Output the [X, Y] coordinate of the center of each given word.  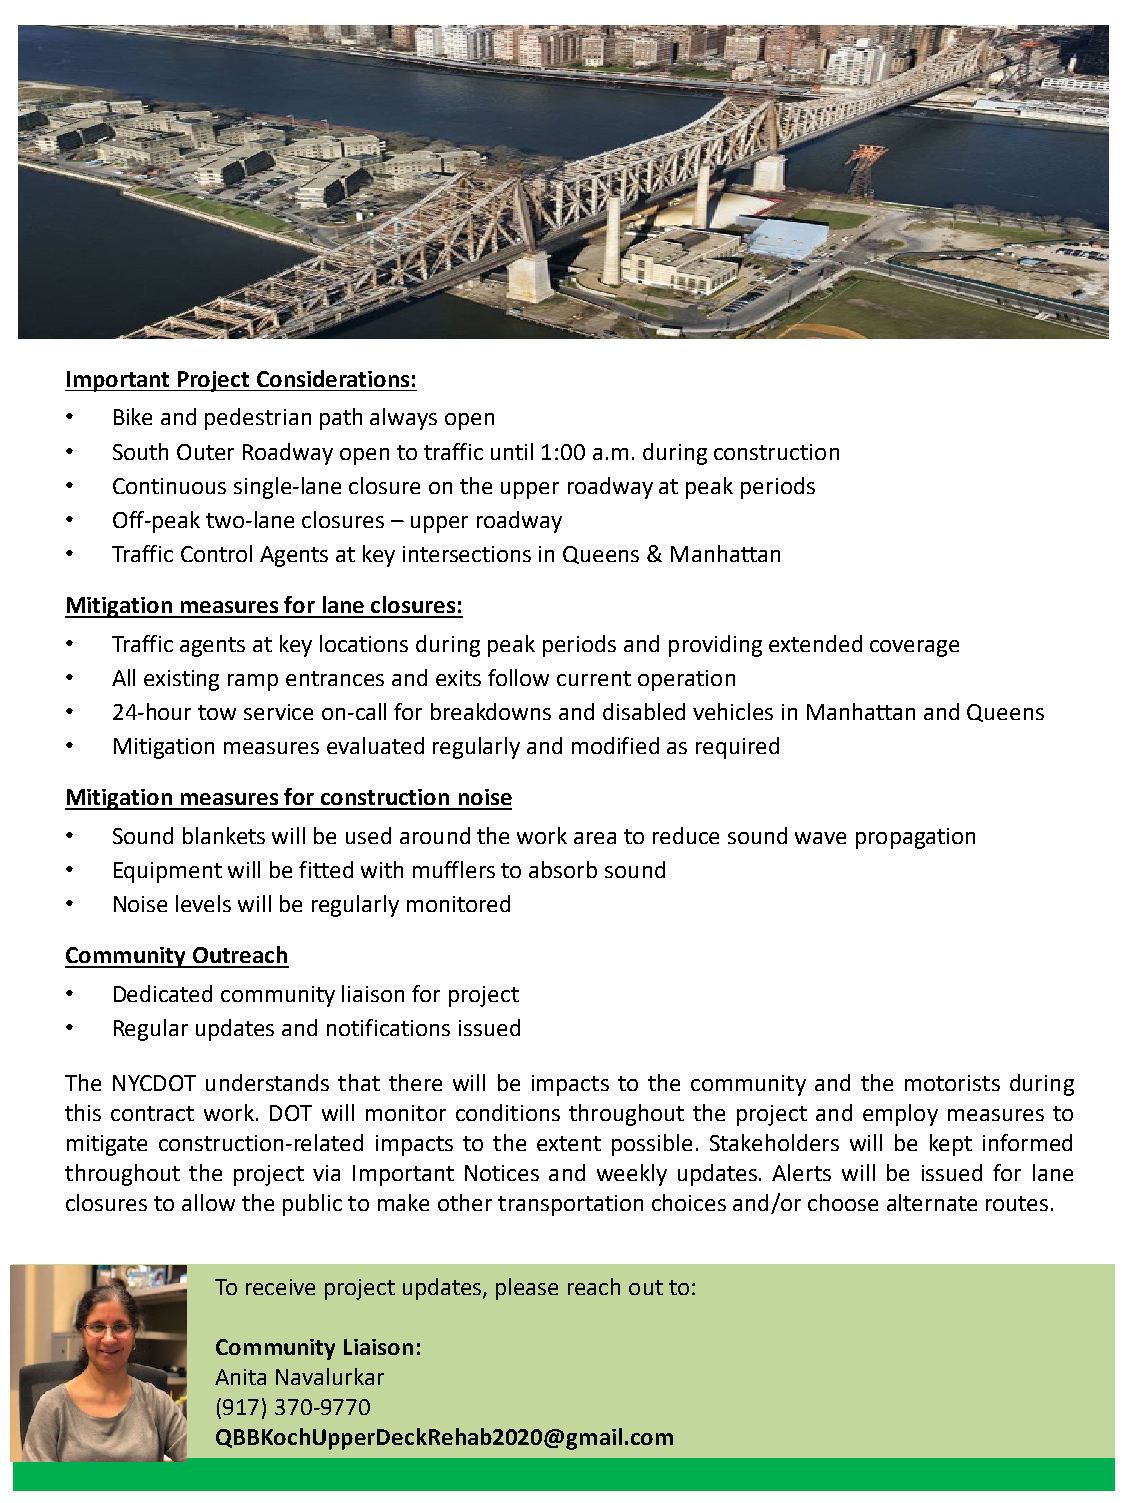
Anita [240, 1377]
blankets [224, 835]
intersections [467, 554]
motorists [952, 1083]
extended [815, 643]
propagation [915, 838]
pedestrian [258, 419]
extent [569, 1143]
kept [951, 1145]
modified [615, 745]
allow [208, 1202]
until [512, 451]
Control [216, 553]
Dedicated [163, 993]
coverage [914, 648]
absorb [563, 869]
